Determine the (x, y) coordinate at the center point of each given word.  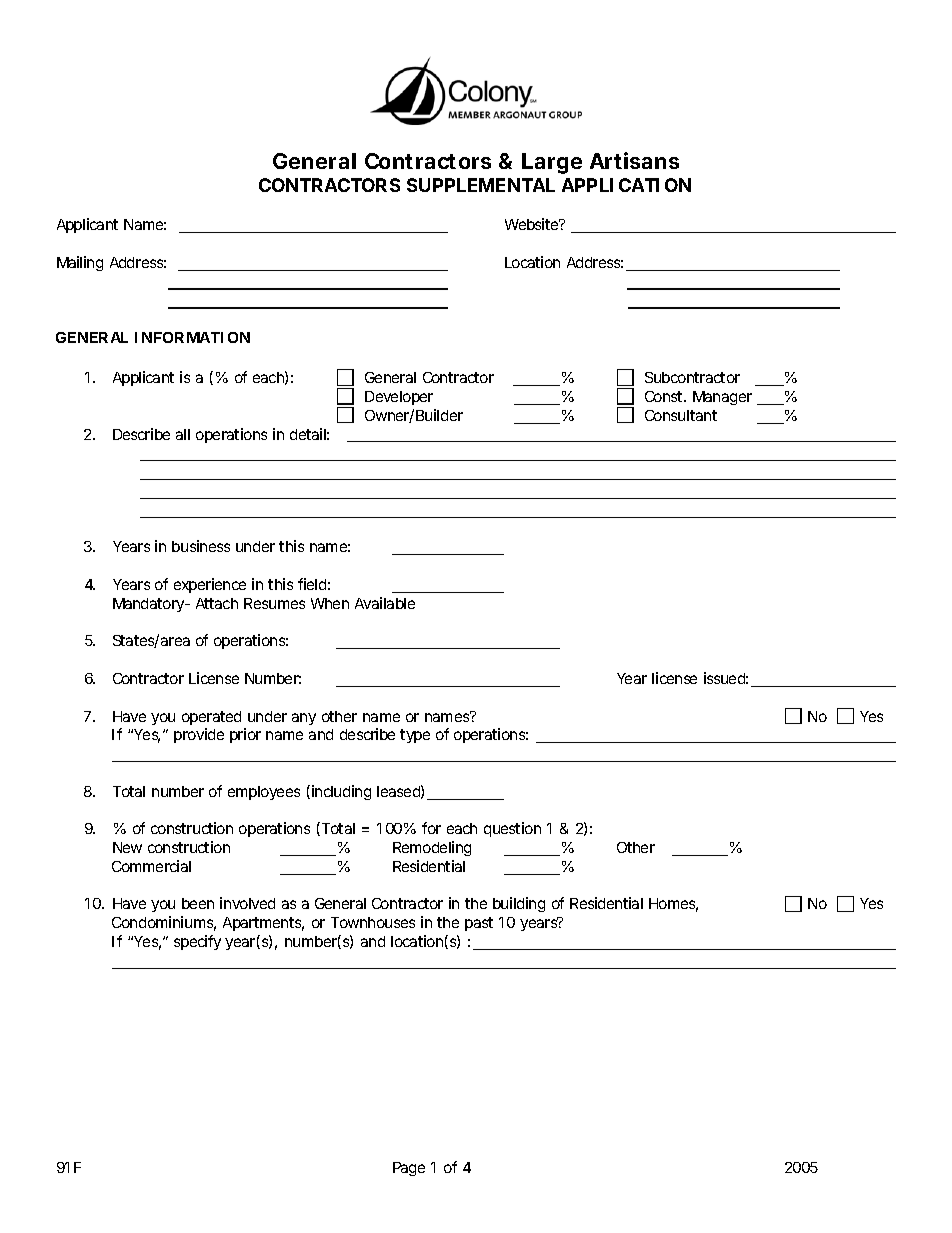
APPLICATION (626, 185)
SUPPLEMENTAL (481, 185)
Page (409, 1169)
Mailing (80, 263)
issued (726, 678)
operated (211, 718)
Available (385, 603)
